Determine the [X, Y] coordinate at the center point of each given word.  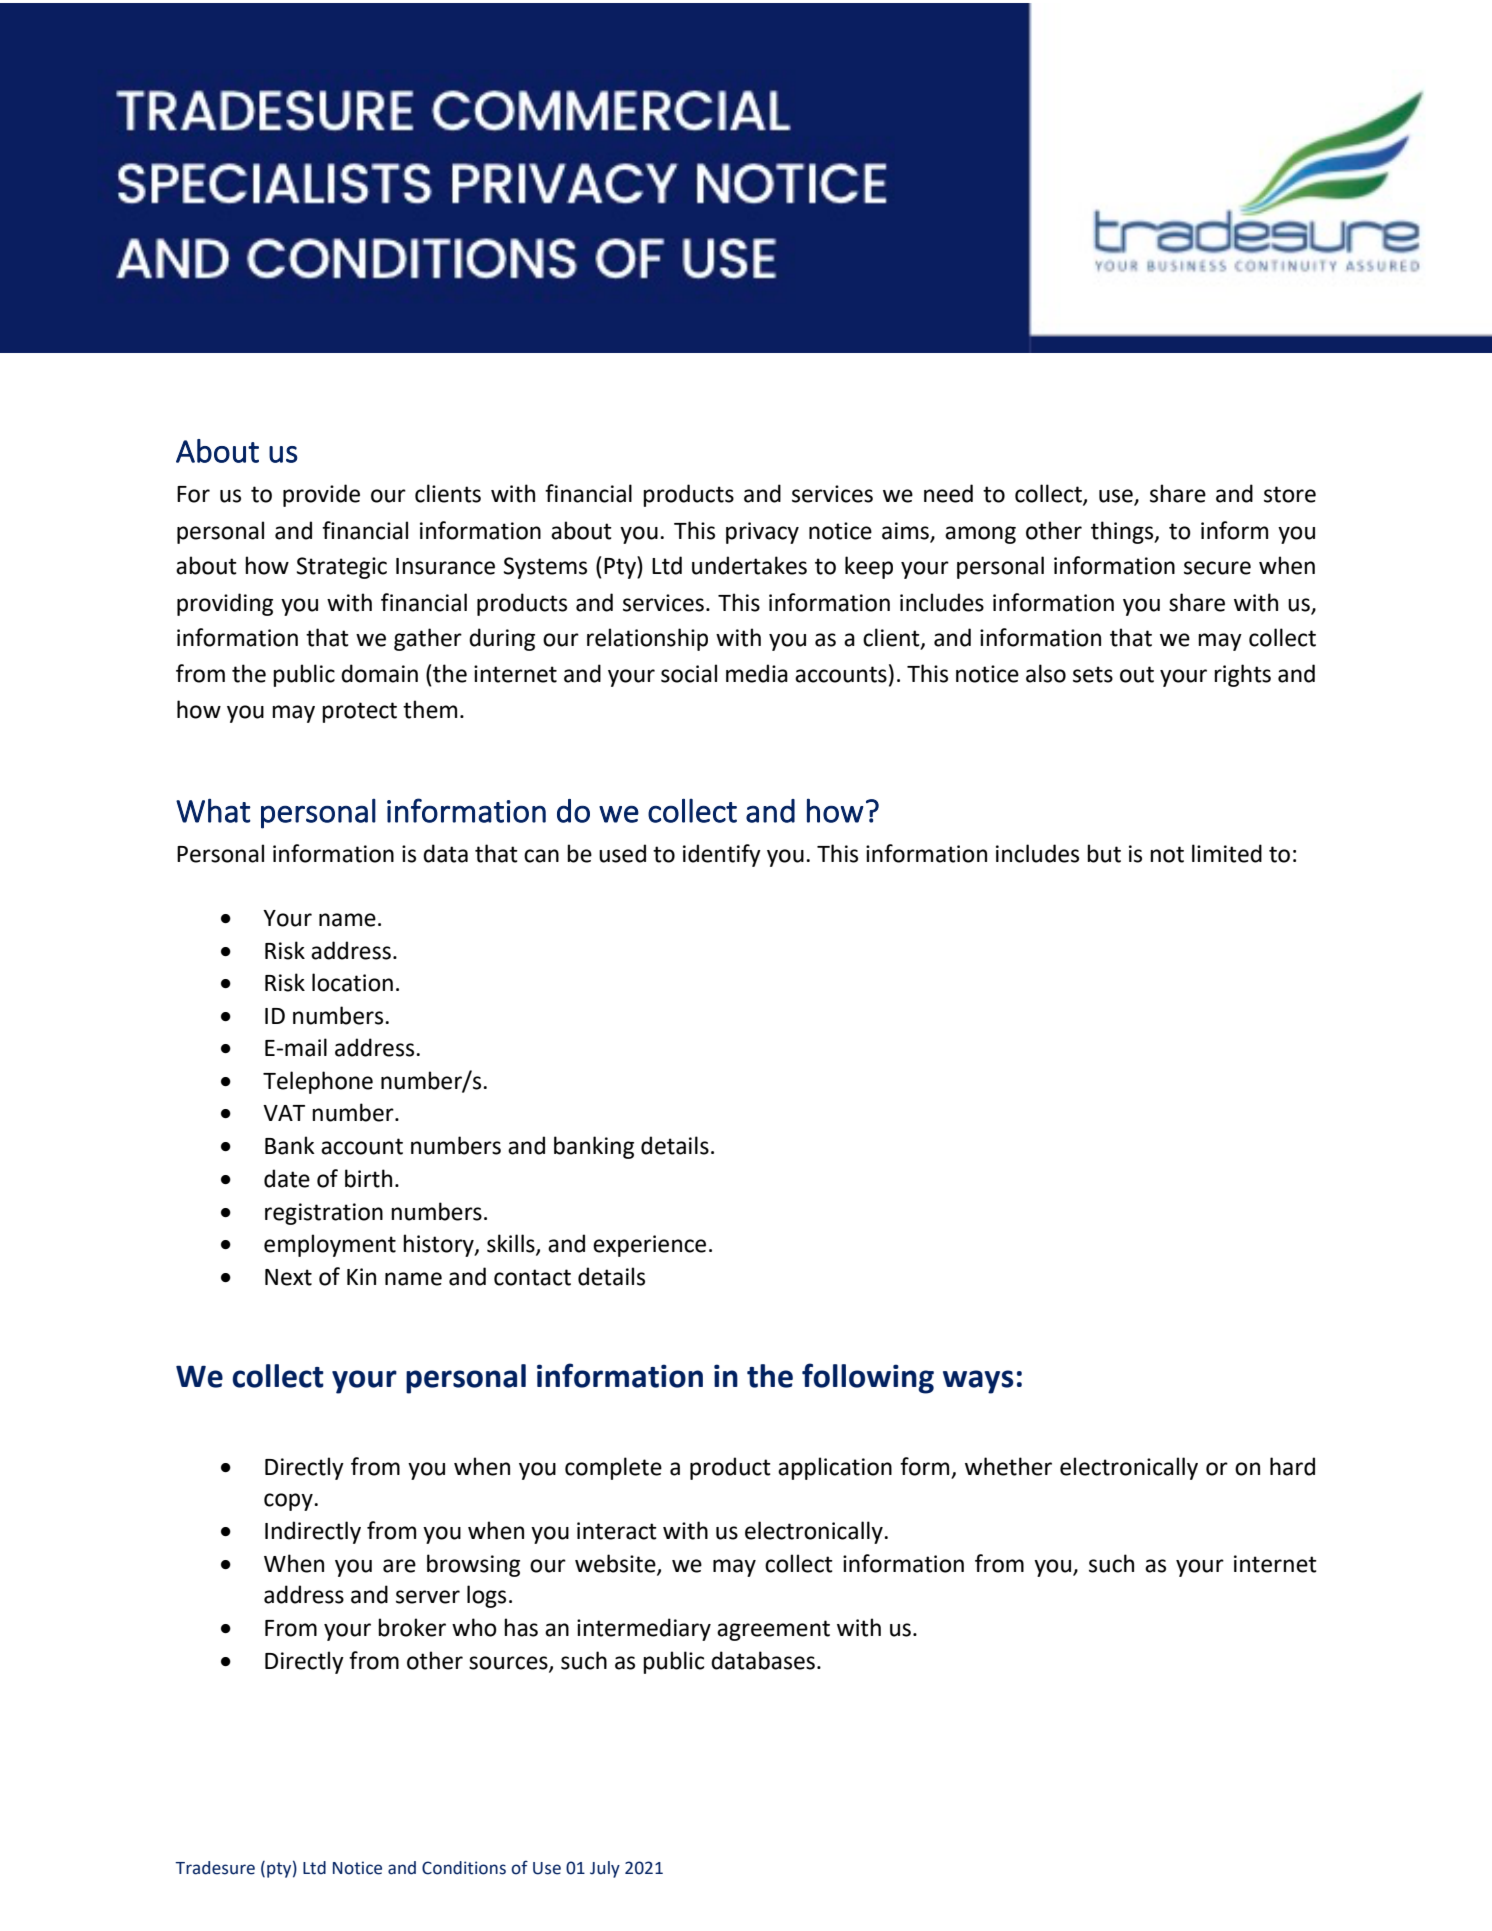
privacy [762, 533]
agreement [773, 1630]
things [1123, 532]
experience [649, 1246]
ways [978, 1382]
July [605, 1869]
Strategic [342, 568]
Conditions [464, 1868]
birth [368, 1178]
